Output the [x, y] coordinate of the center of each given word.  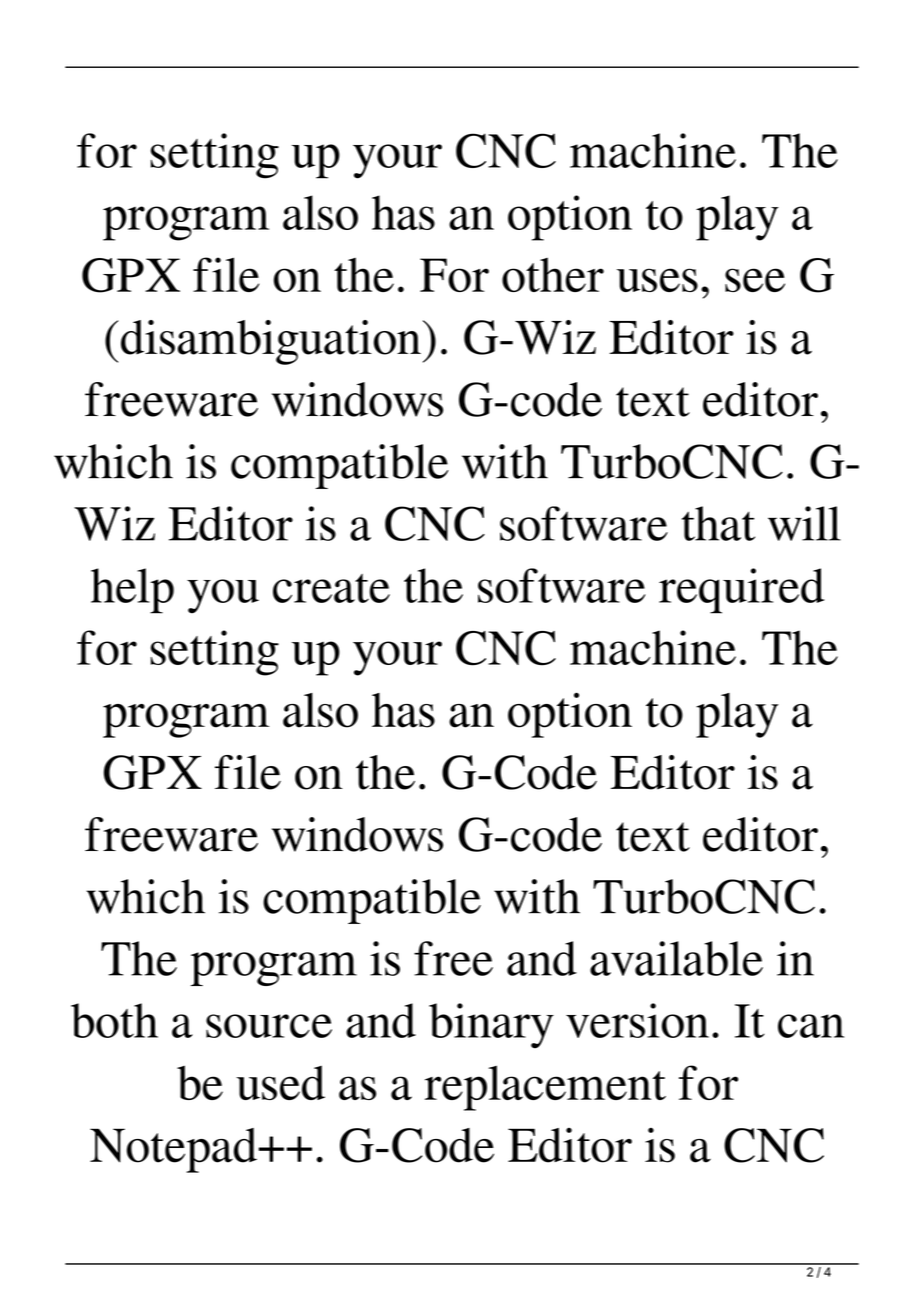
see [755, 280]
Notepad [173, 1150]
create [331, 588]
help [132, 591]
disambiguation [271, 342]
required [741, 591]
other [553, 274]
